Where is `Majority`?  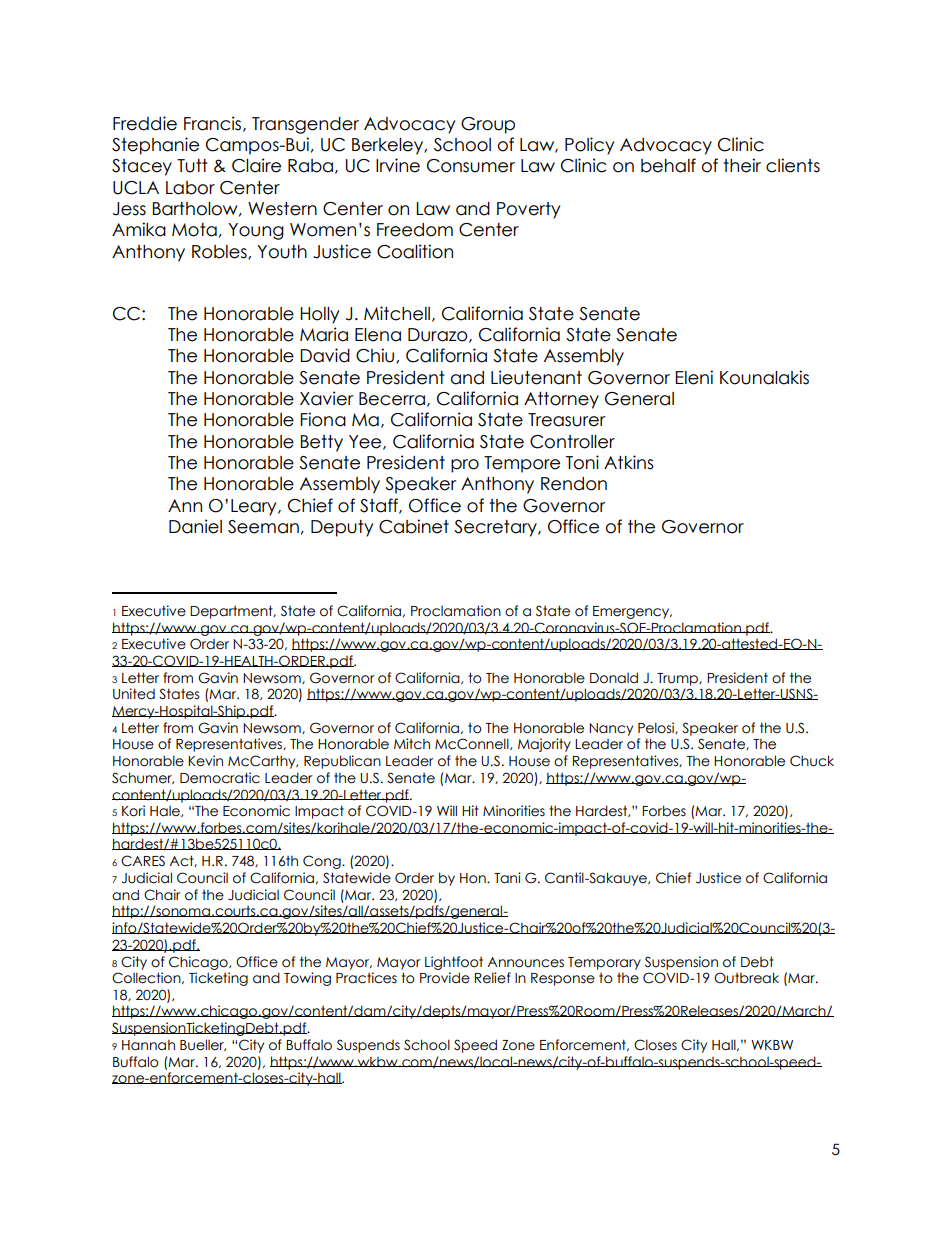 Majority is located at coordinates (544, 745).
